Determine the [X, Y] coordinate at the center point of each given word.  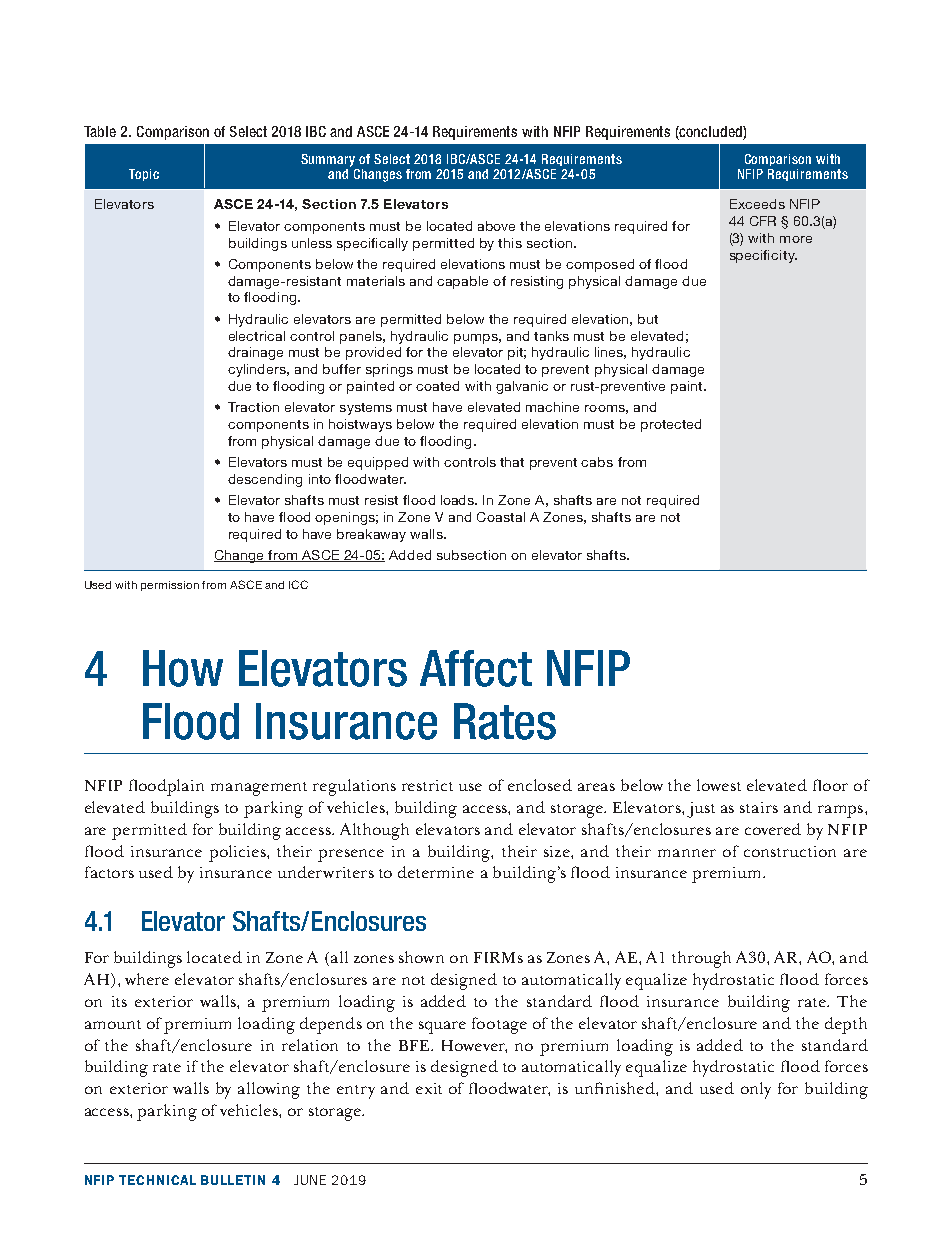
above [496, 226]
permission [170, 586]
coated [437, 386]
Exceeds [757, 204]
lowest [719, 785]
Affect [476, 668]
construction [790, 851]
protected [671, 425]
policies [238, 853]
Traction [253, 407]
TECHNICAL [157, 1180]
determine [436, 872]
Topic [144, 175]
